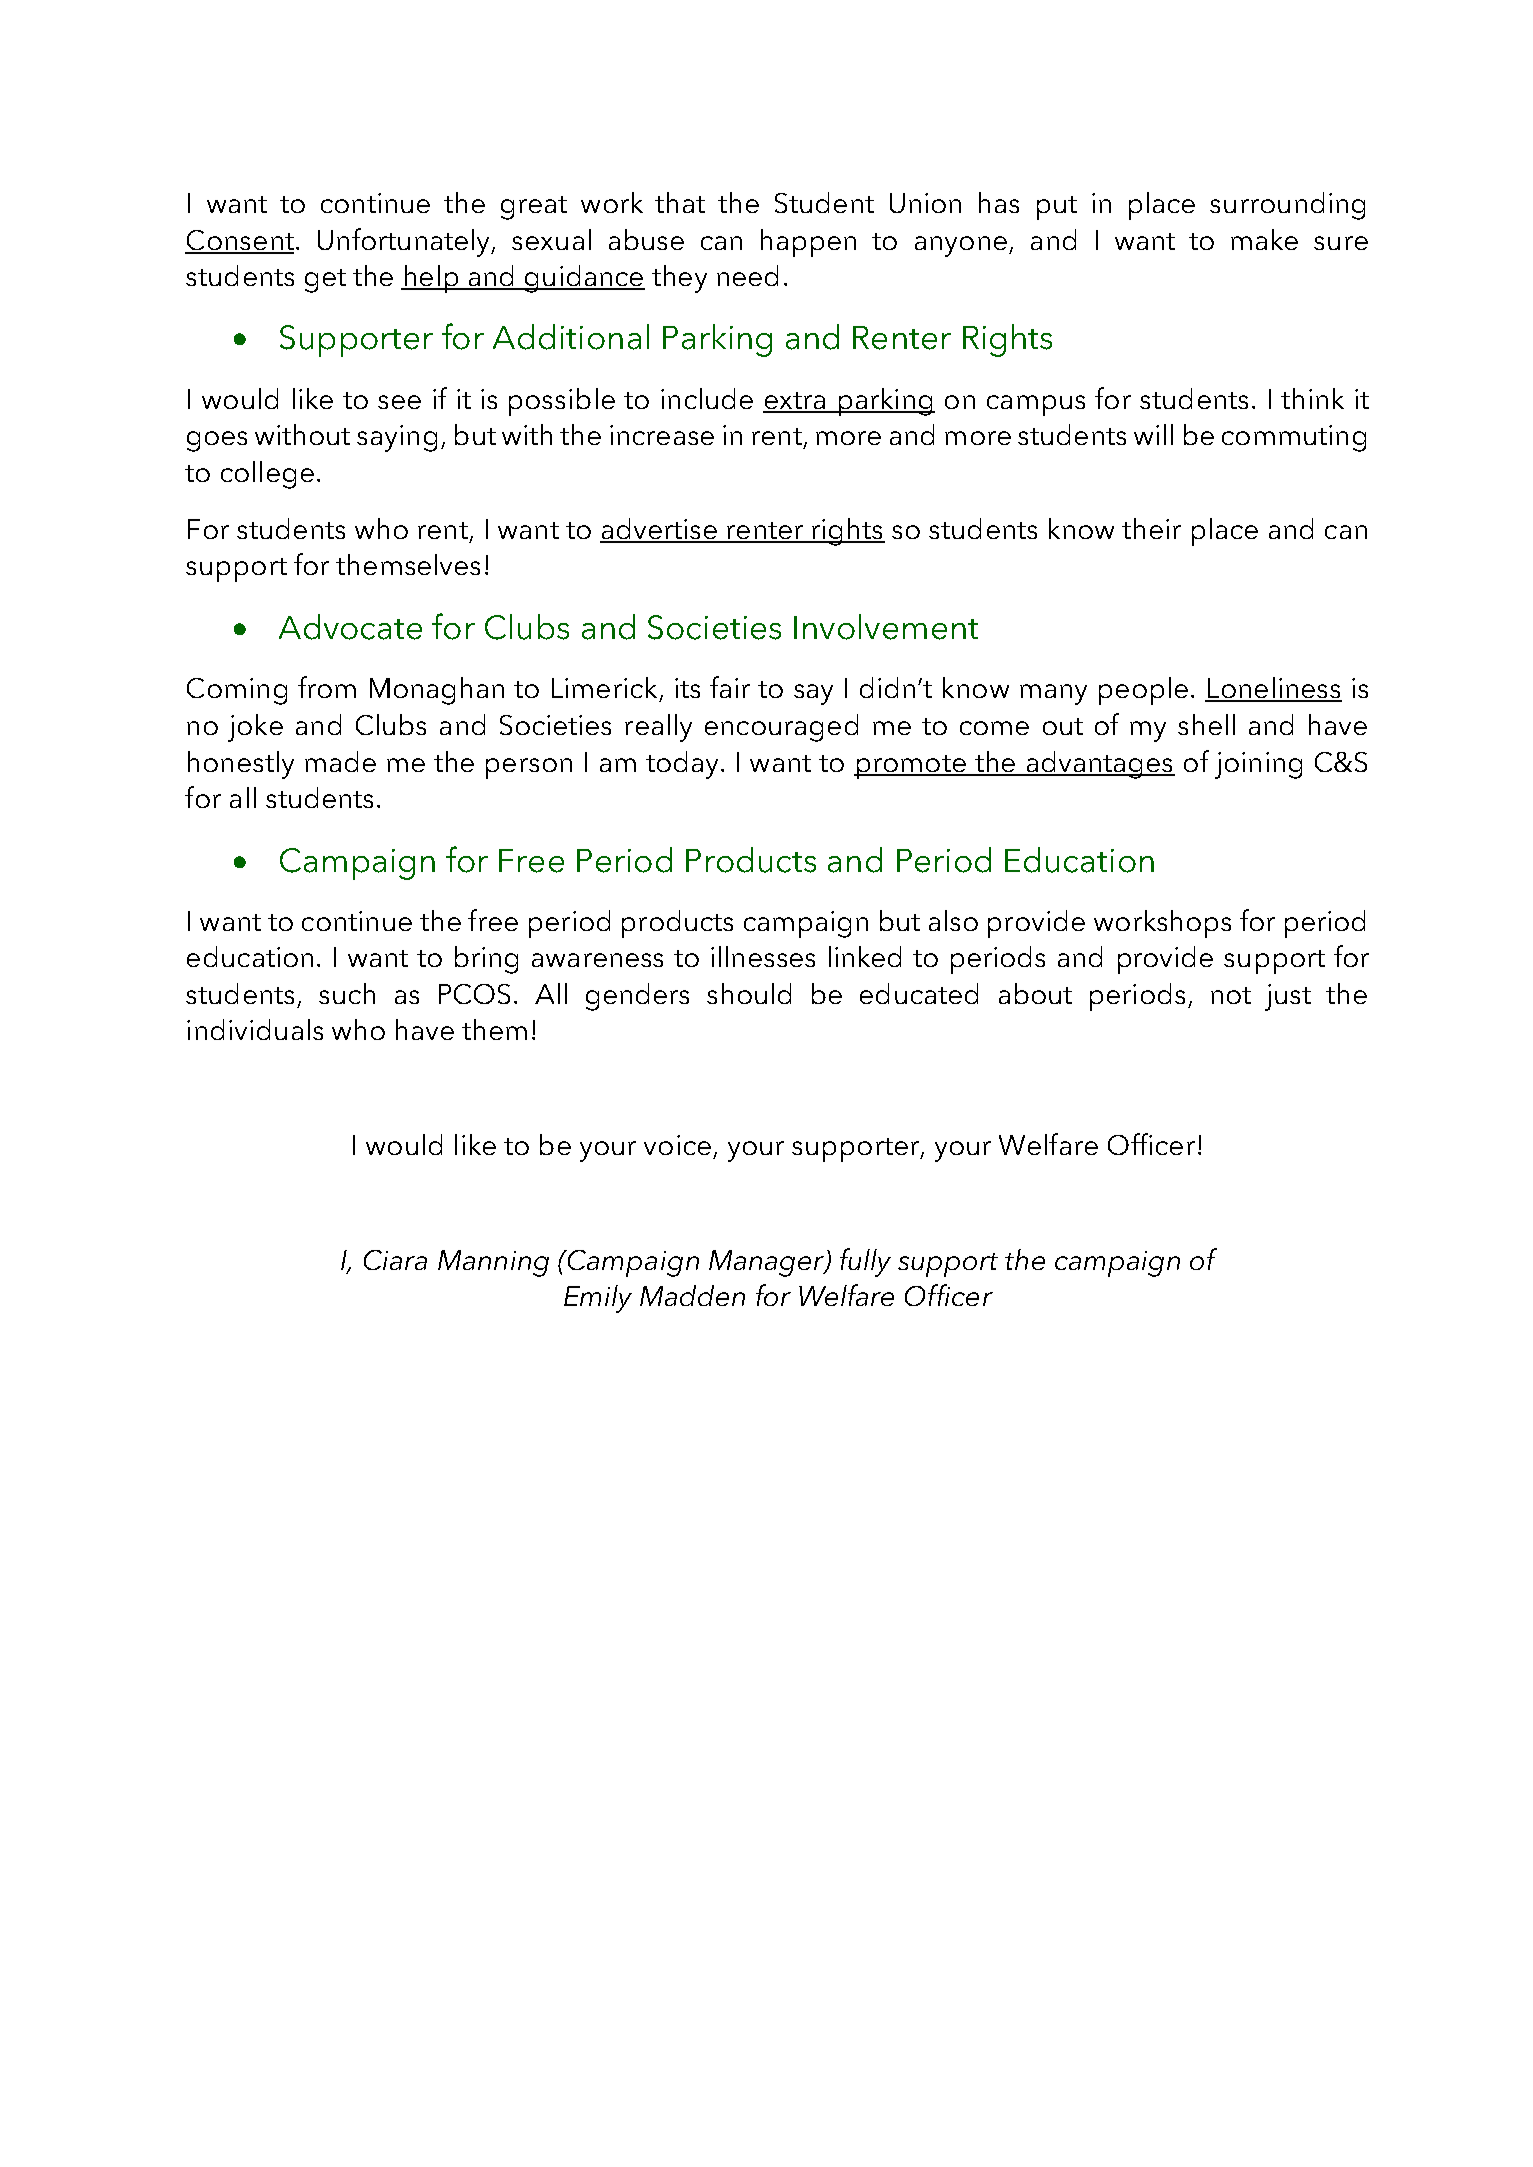  I want to click on college, so click(267, 475).
